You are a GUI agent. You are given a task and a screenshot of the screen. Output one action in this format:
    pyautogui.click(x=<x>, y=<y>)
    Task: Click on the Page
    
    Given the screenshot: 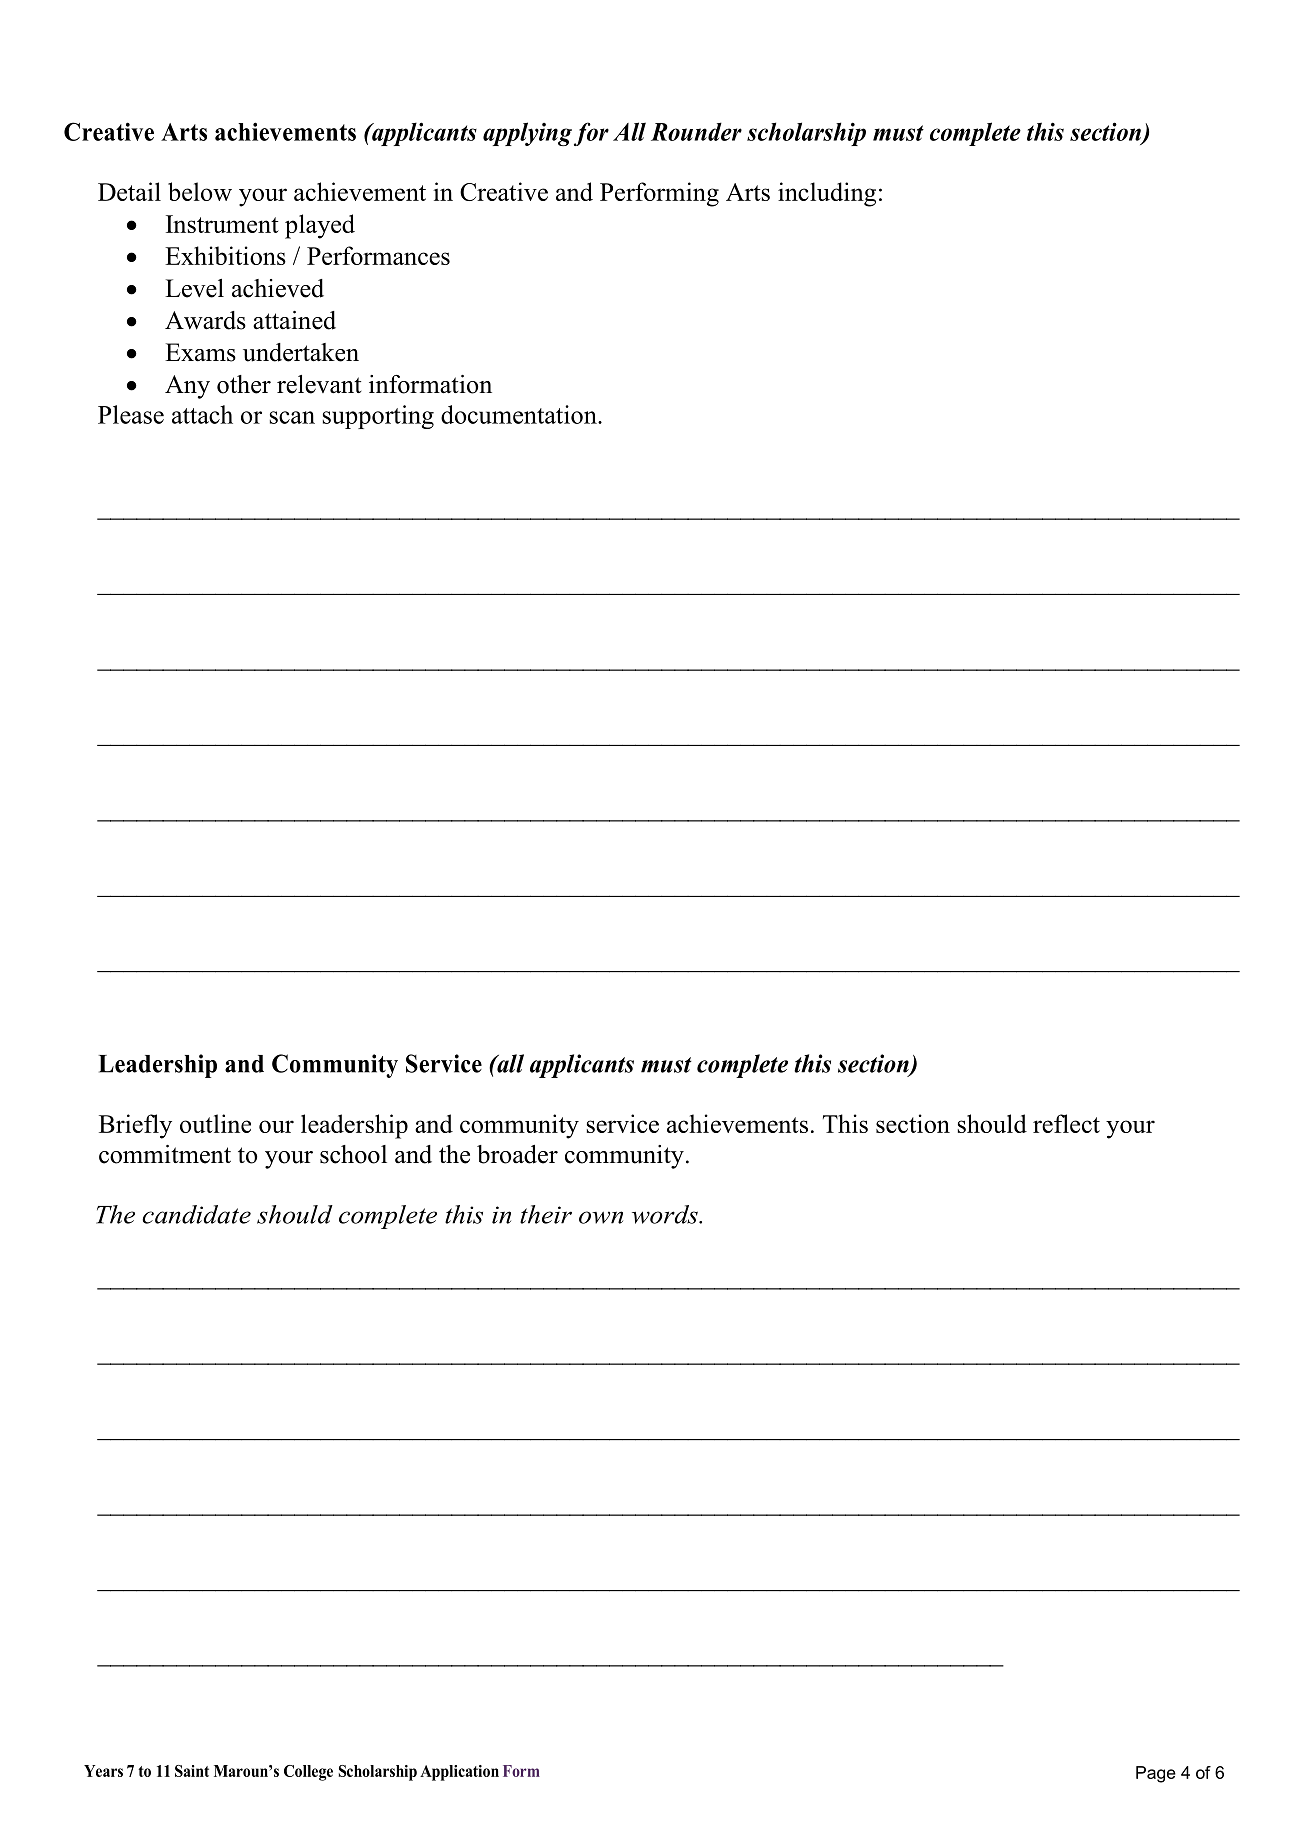 What is the action you would take?
    pyautogui.click(x=1156, y=1774)
